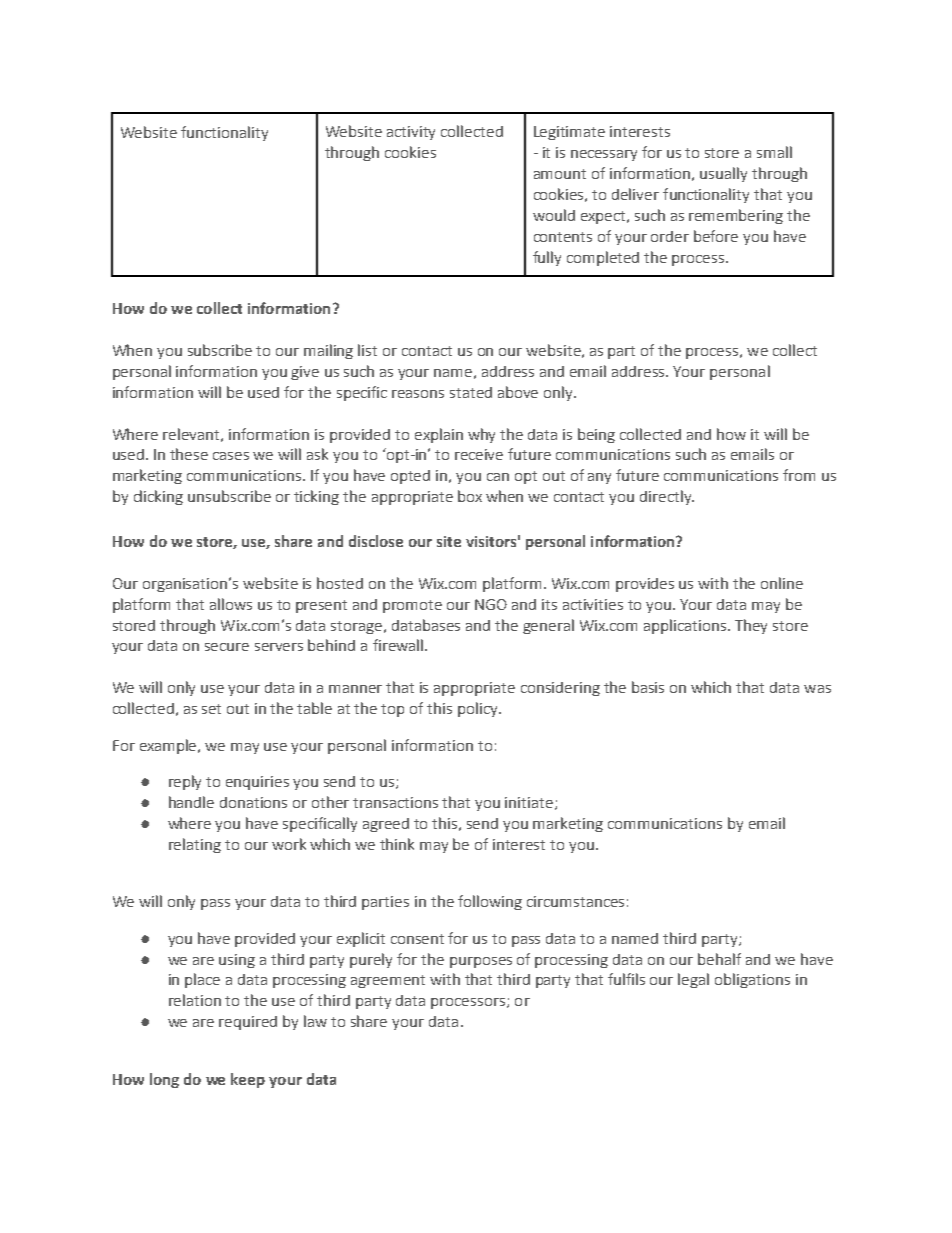 This screenshot has height=1233, width=952. I want to click on donations, so click(253, 802).
